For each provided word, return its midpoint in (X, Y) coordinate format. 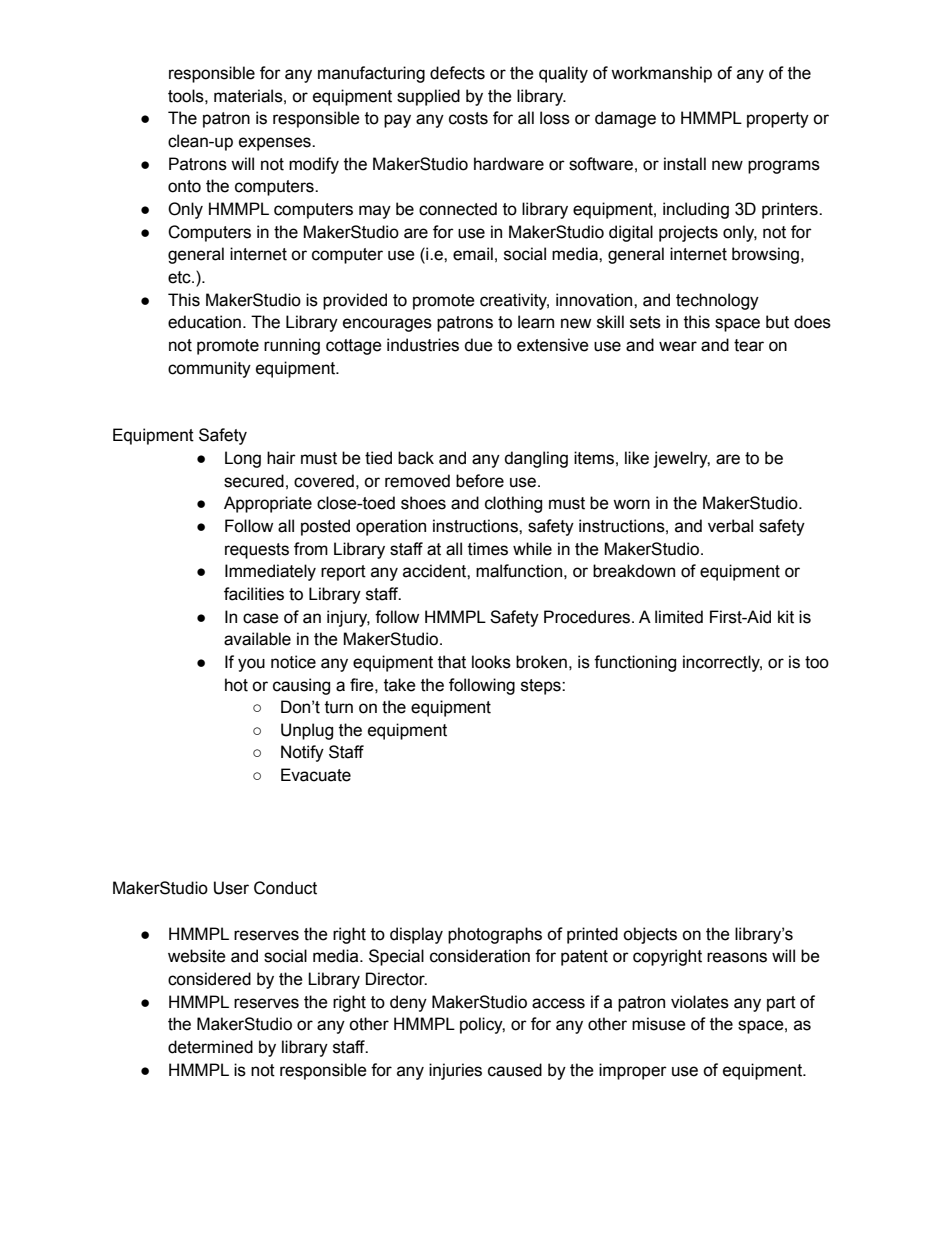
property (778, 120)
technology (717, 301)
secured (254, 481)
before (480, 481)
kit (786, 617)
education (204, 322)
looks (491, 662)
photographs (495, 935)
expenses (276, 144)
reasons (737, 957)
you (251, 665)
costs (468, 118)
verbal (730, 526)
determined (210, 1047)
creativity (514, 301)
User (231, 888)
